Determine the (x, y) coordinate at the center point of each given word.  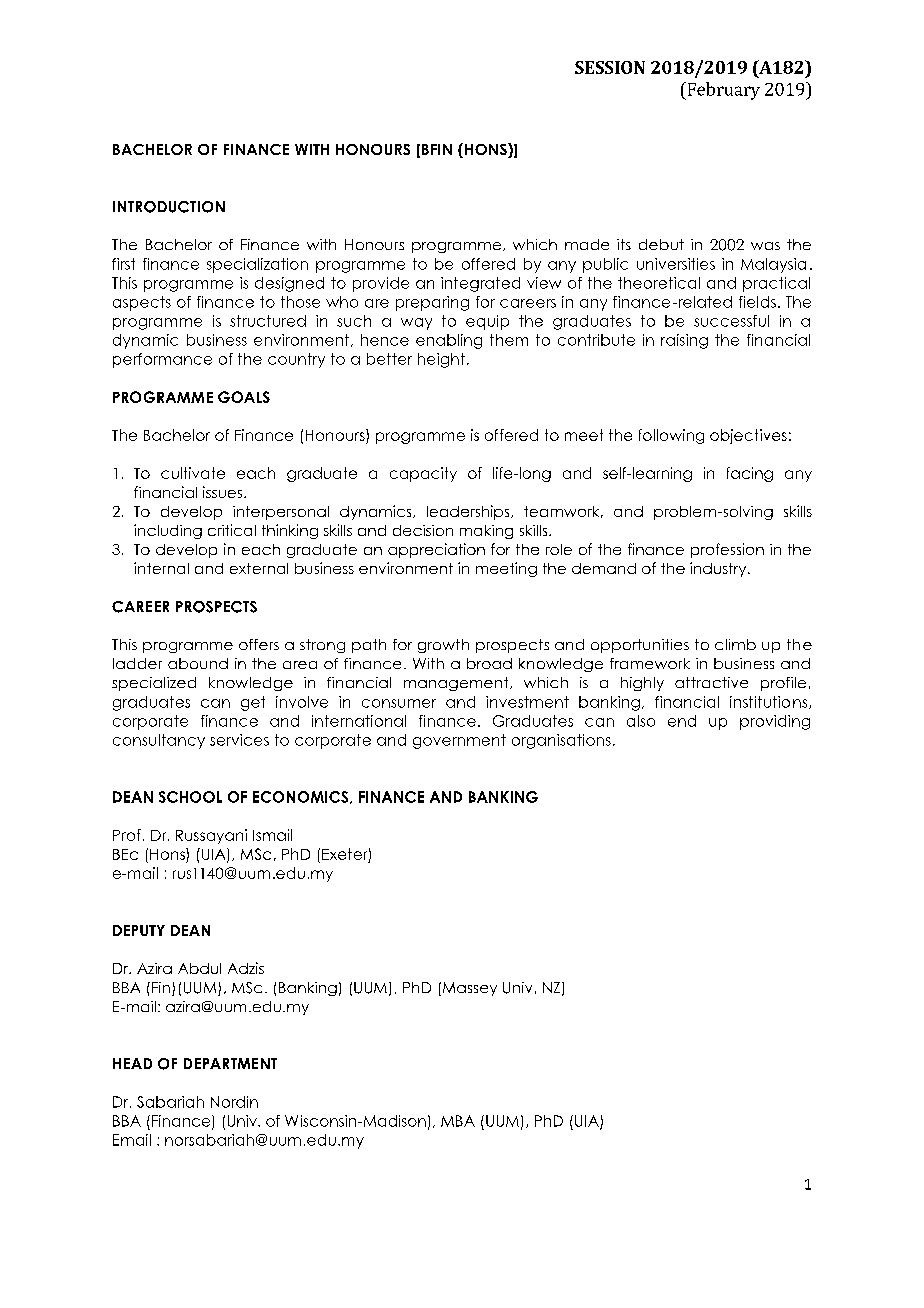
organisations (561, 741)
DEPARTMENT (230, 1063)
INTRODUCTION (169, 207)
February (722, 91)
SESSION (610, 67)
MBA (458, 1121)
